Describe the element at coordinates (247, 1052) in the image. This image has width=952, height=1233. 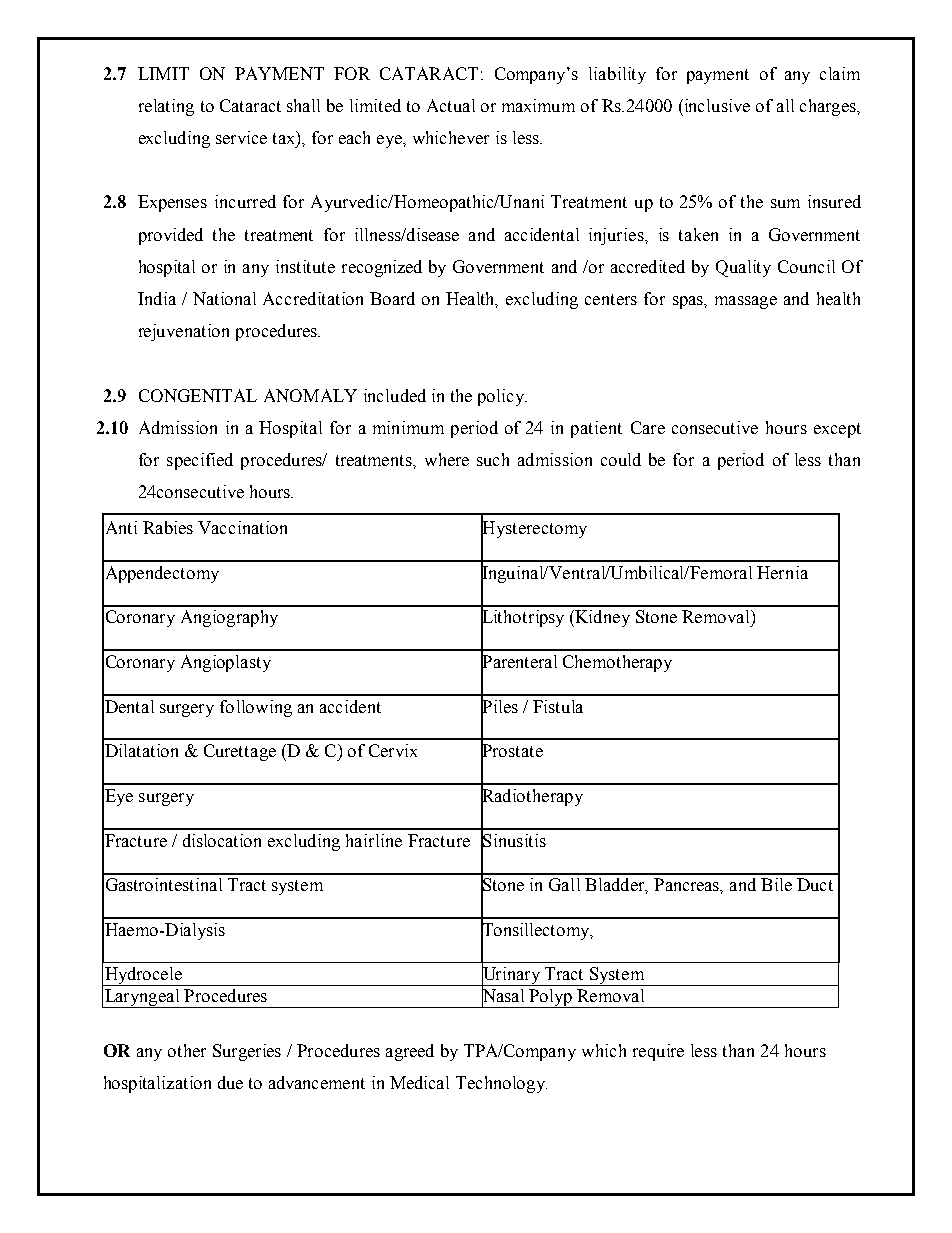
I see `Surgeries` at that location.
